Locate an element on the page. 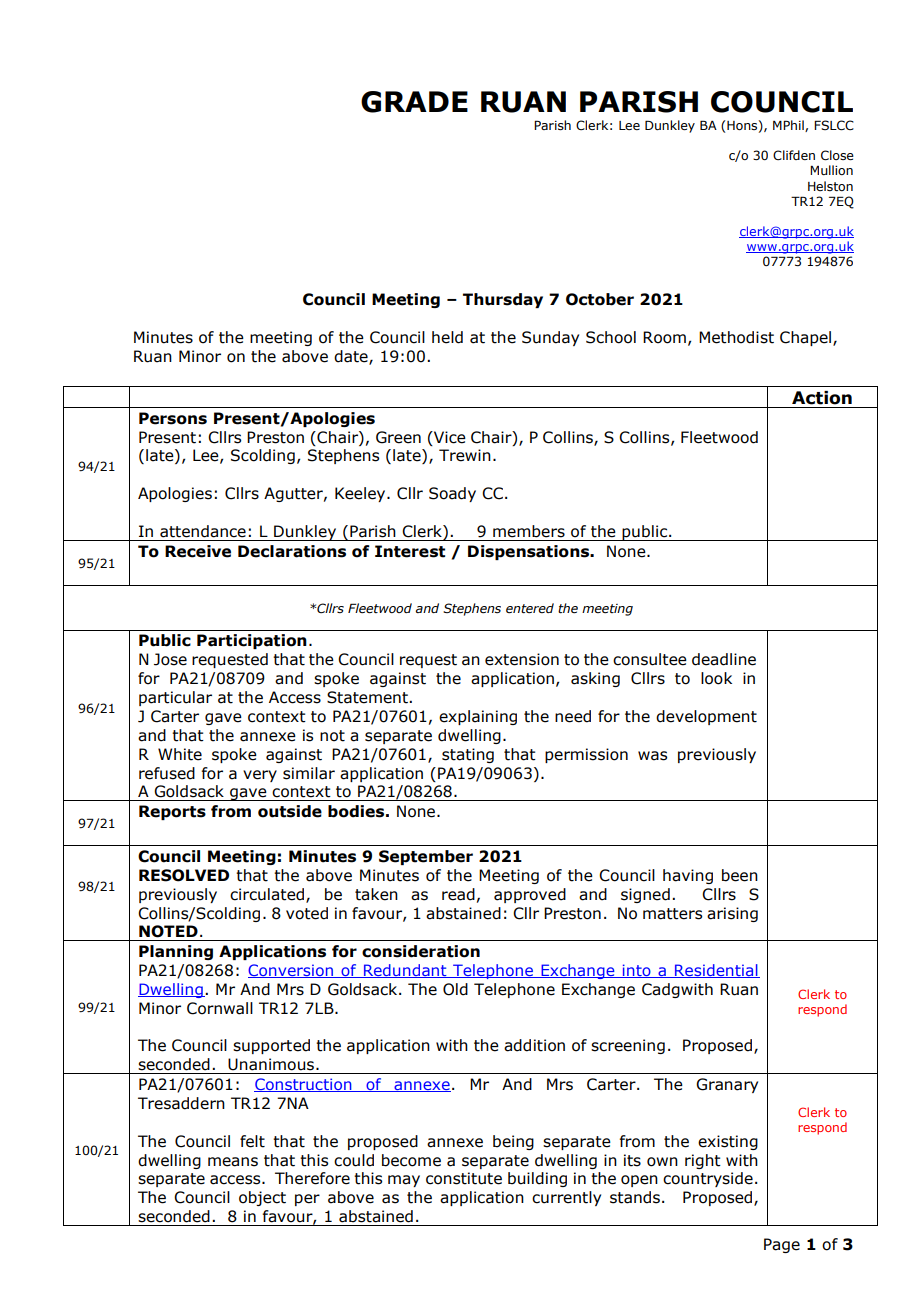  Close is located at coordinates (837, 155).
